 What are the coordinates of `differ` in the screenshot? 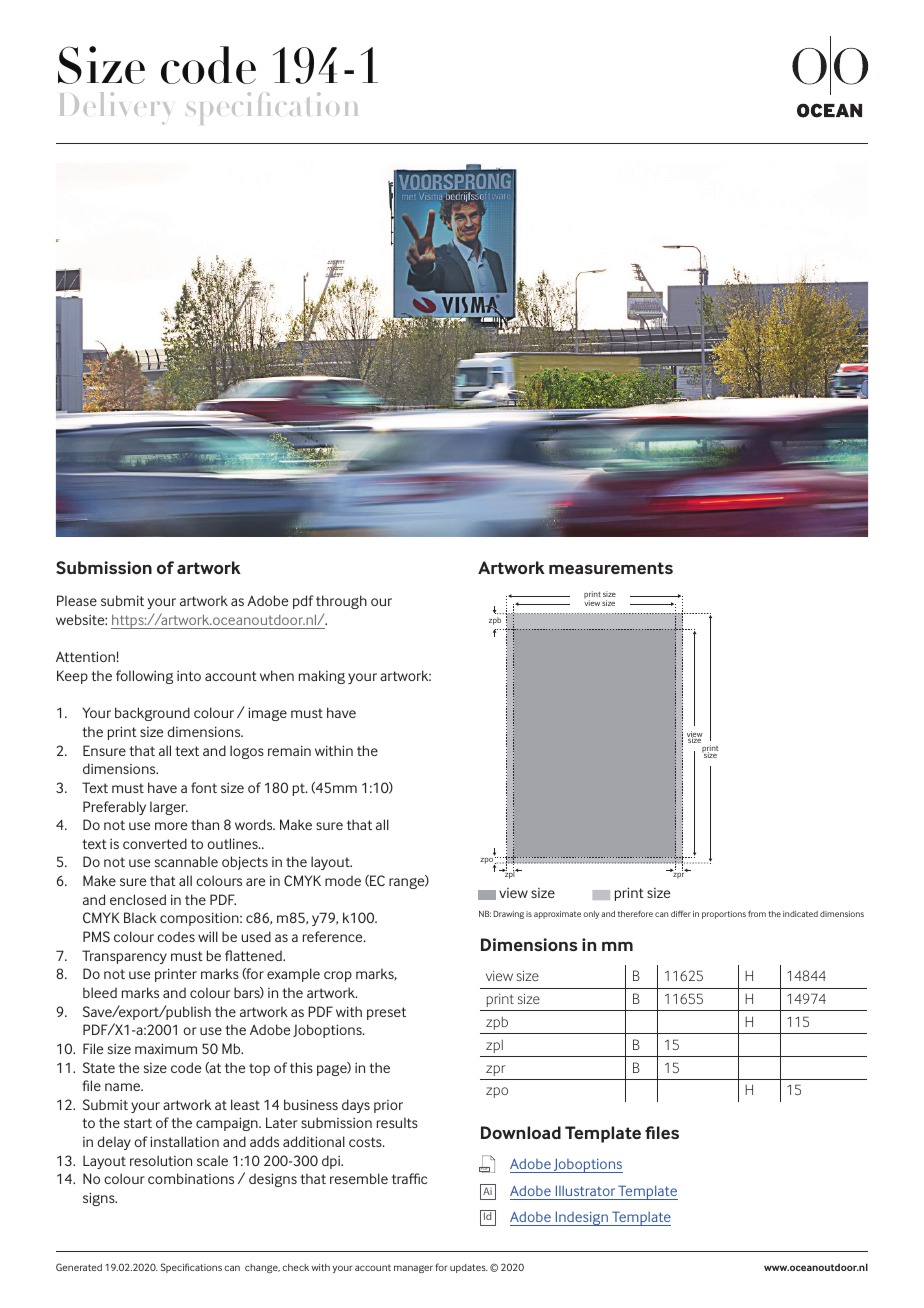 It's located at (681, 913).
